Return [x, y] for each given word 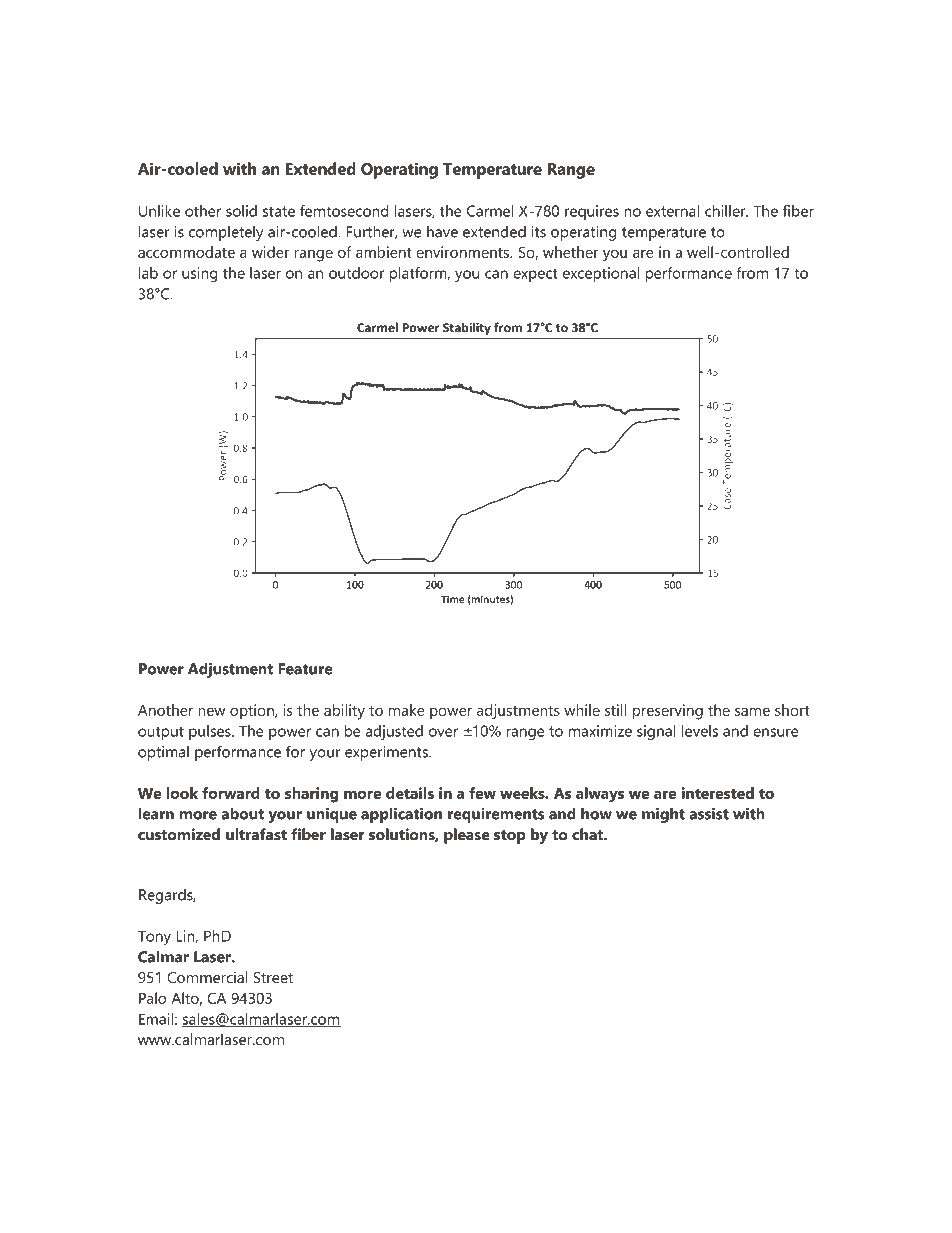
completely [226, 233]
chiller [726, 211]
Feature [305, 669]
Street [273, 977]
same [752, 712]
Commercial [207, 977]
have [442, 232]
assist [709, 814]
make [407, 710]
